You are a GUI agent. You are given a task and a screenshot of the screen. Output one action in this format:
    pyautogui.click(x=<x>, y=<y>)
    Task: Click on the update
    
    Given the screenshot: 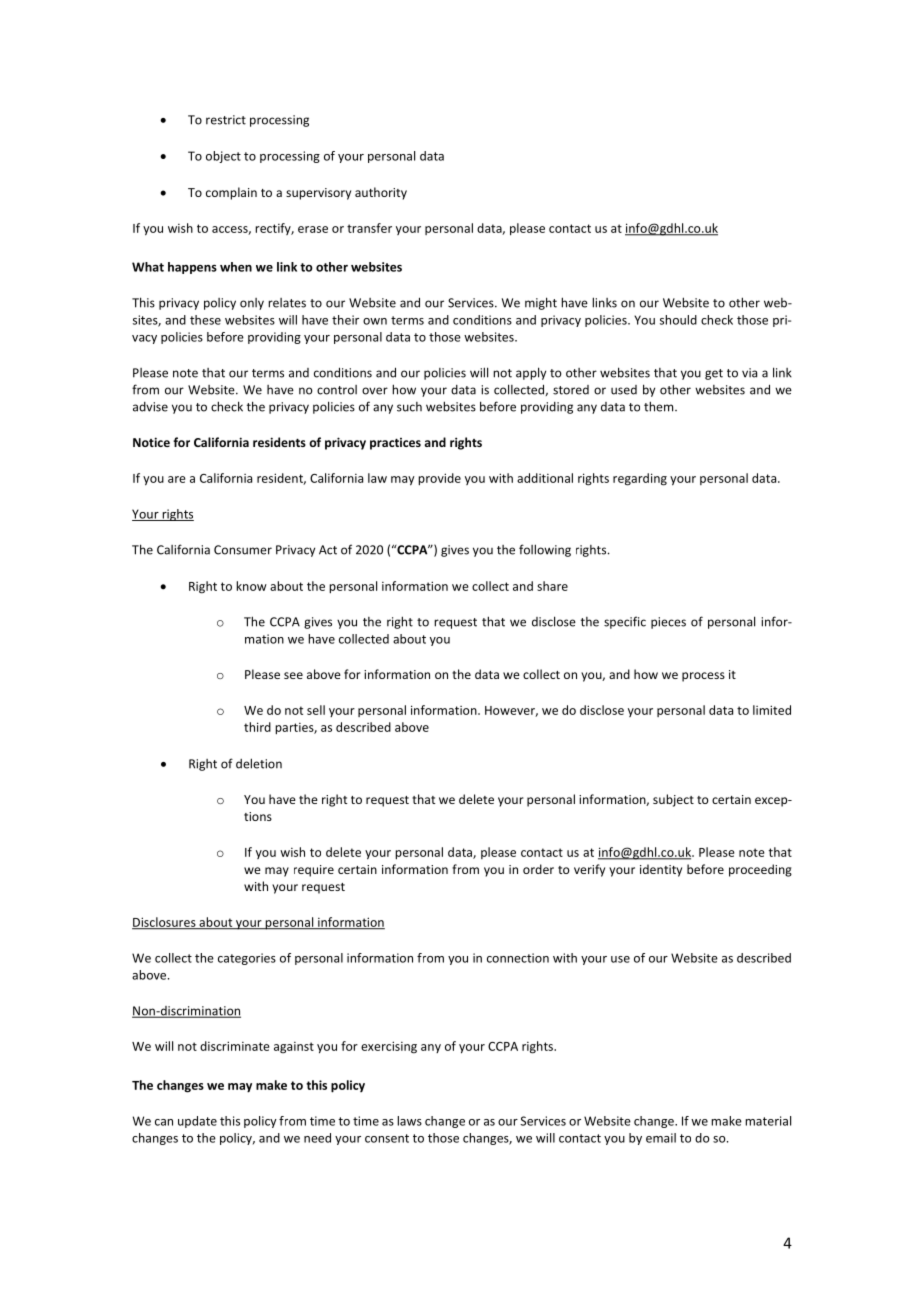 What is the action you would take?
    pyautogui.click(x=197, y=1122)
